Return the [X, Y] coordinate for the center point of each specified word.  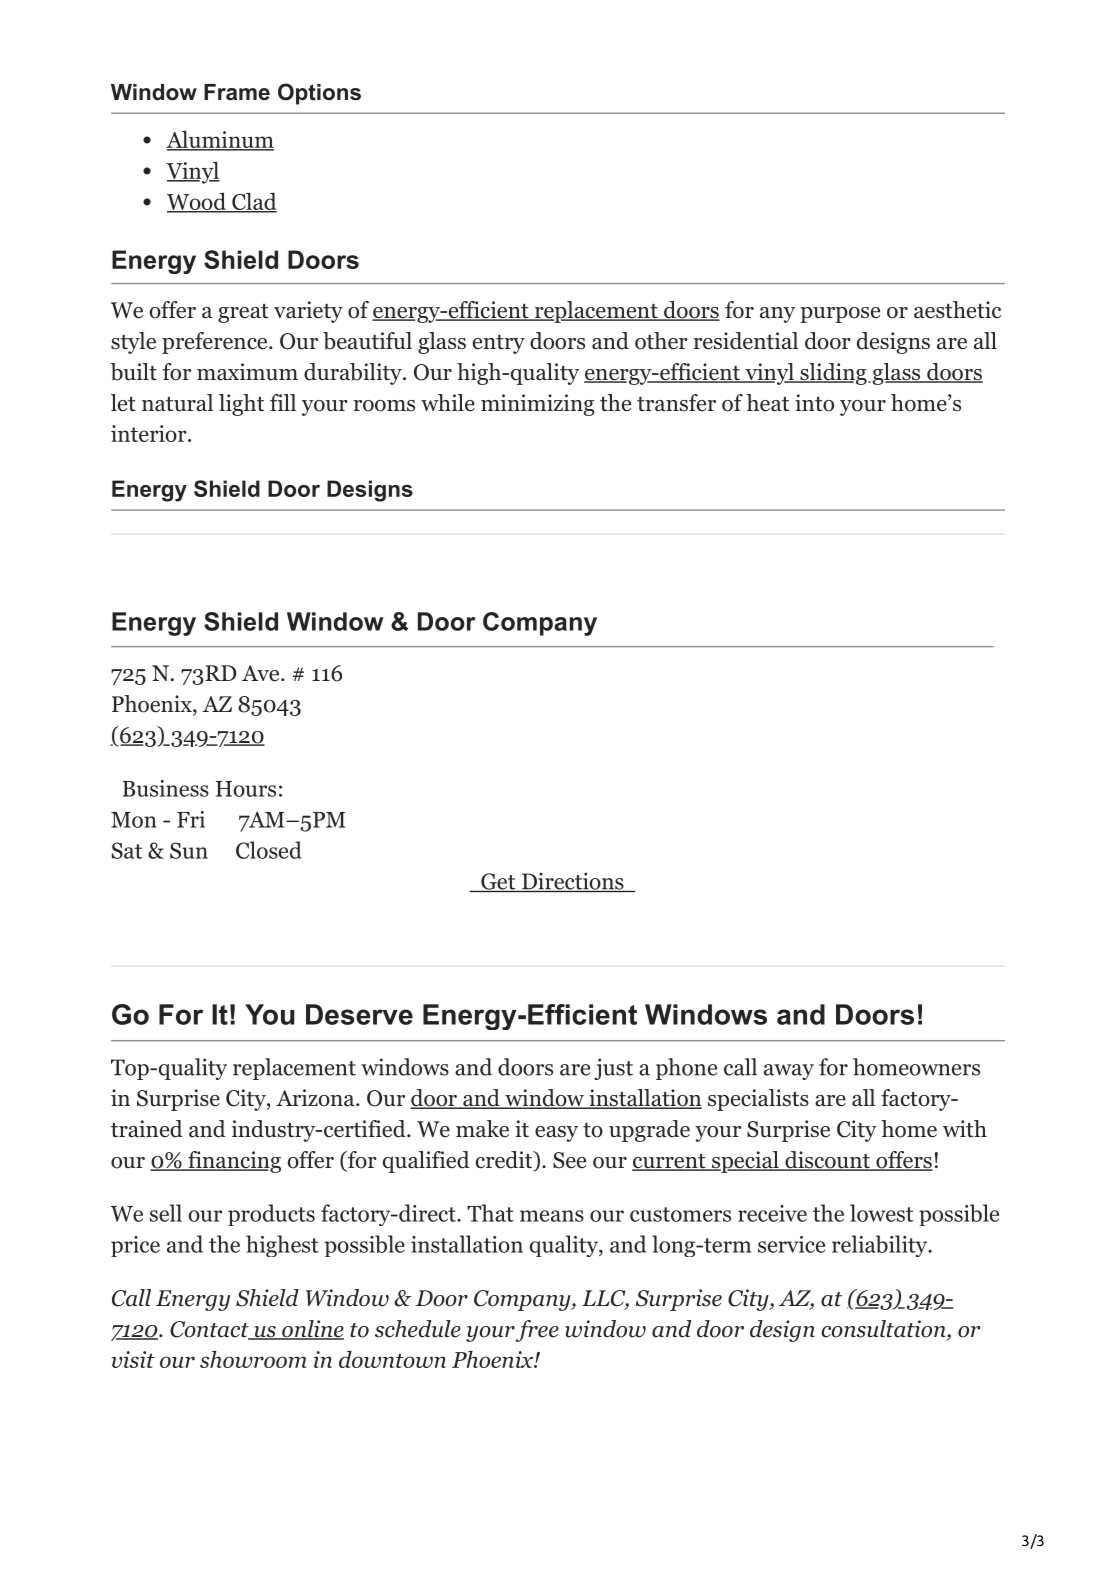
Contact [210, 1330]
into [814, 403]
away [789, 1072]
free [537, 1331]
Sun [189, 850]
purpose [840, 315]
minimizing [538, 405]
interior [150, 433]
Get [498, 882]
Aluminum [220, 140]
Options [319, 94]
